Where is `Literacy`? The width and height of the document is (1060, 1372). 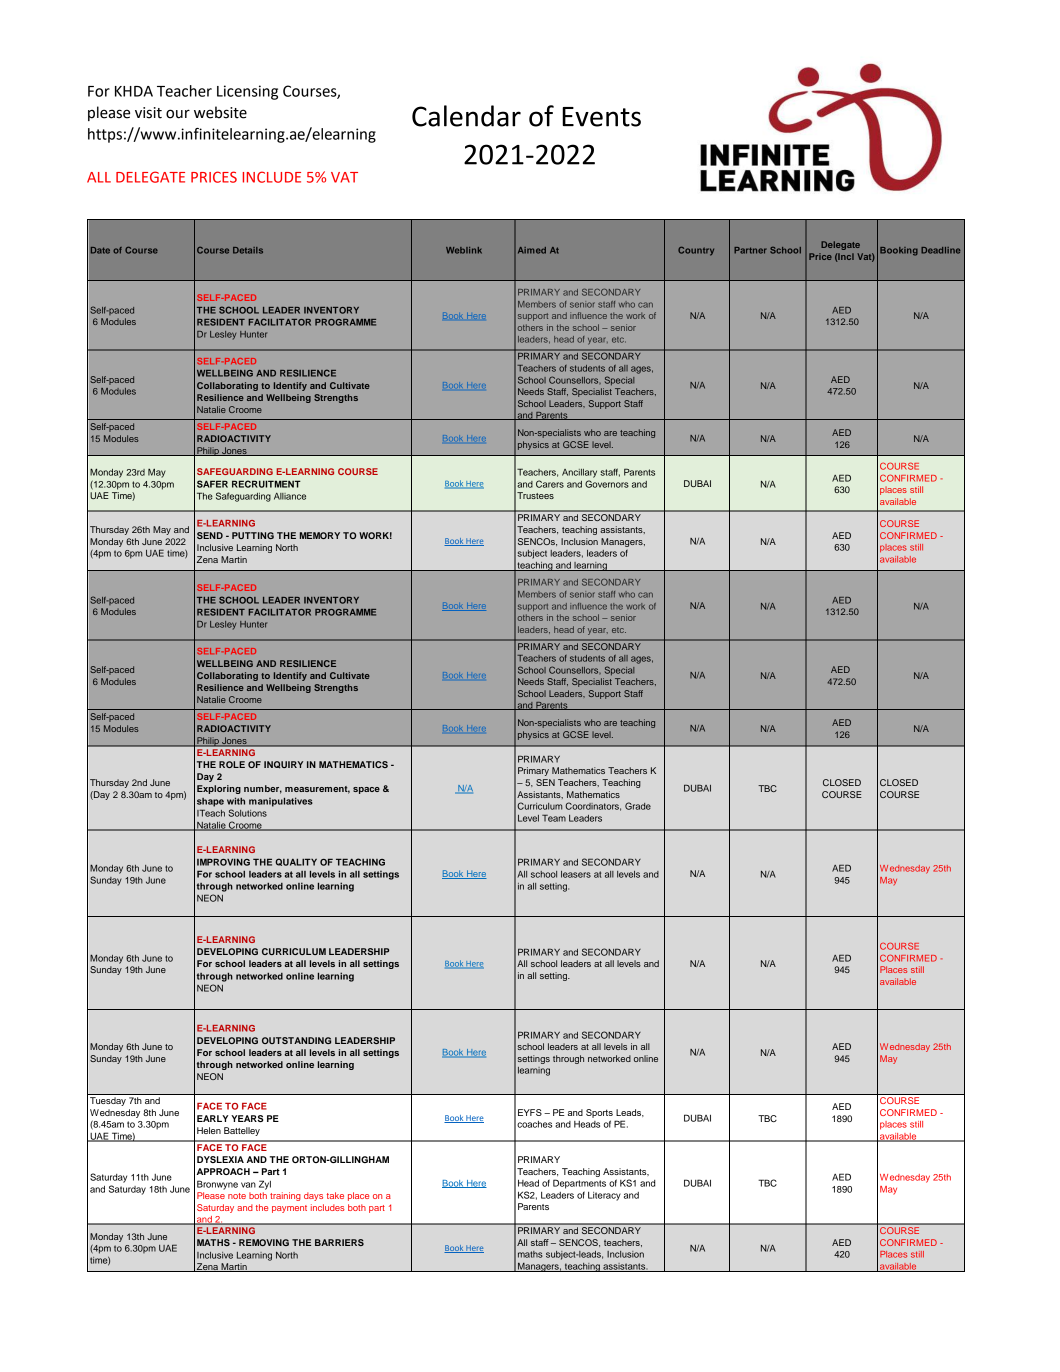
Literacy is located at coordinates (604, 1196).
